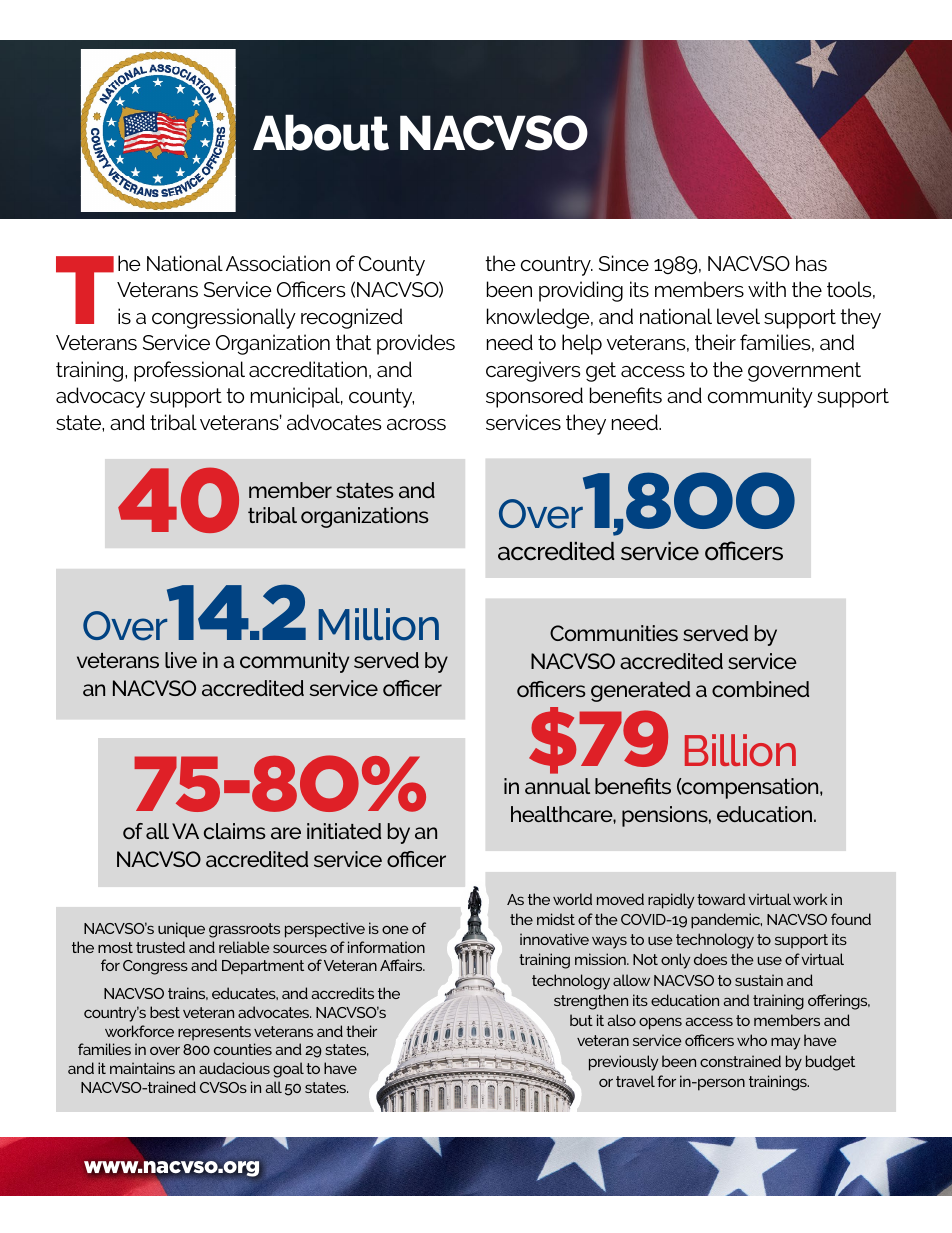 Image resolution: width=952 pixels, height=1233 pixels. What do you see at coordinates (214, 1033) in the screenshot?
I see `represents` at bounding box center [214, 1033].
